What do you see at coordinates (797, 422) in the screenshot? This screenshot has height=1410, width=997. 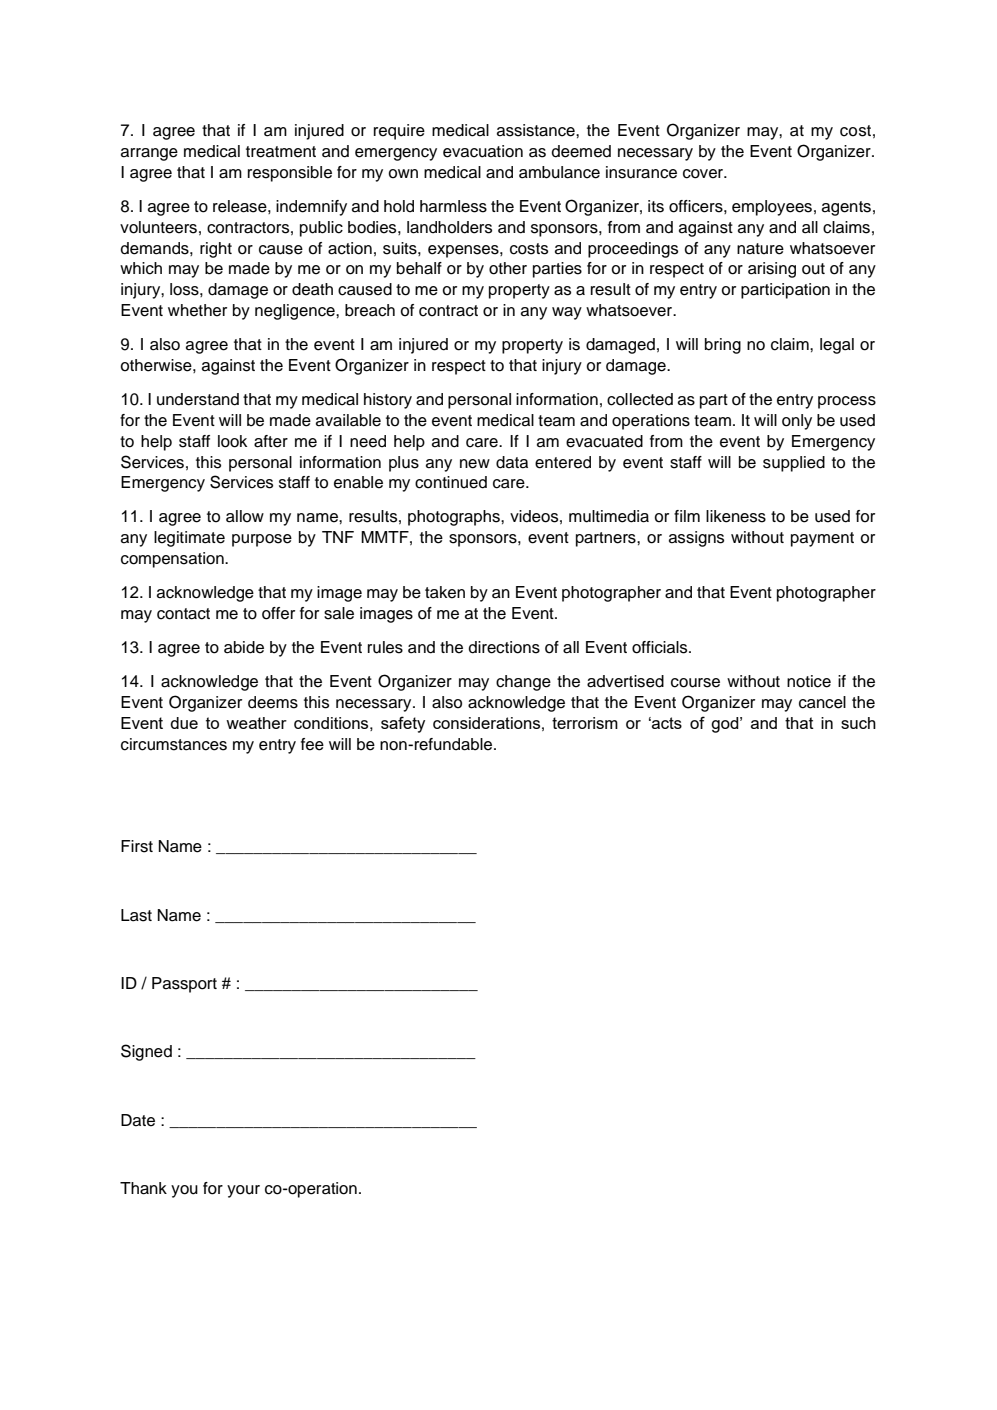 I see `only` at bounding box center [797, 422].
